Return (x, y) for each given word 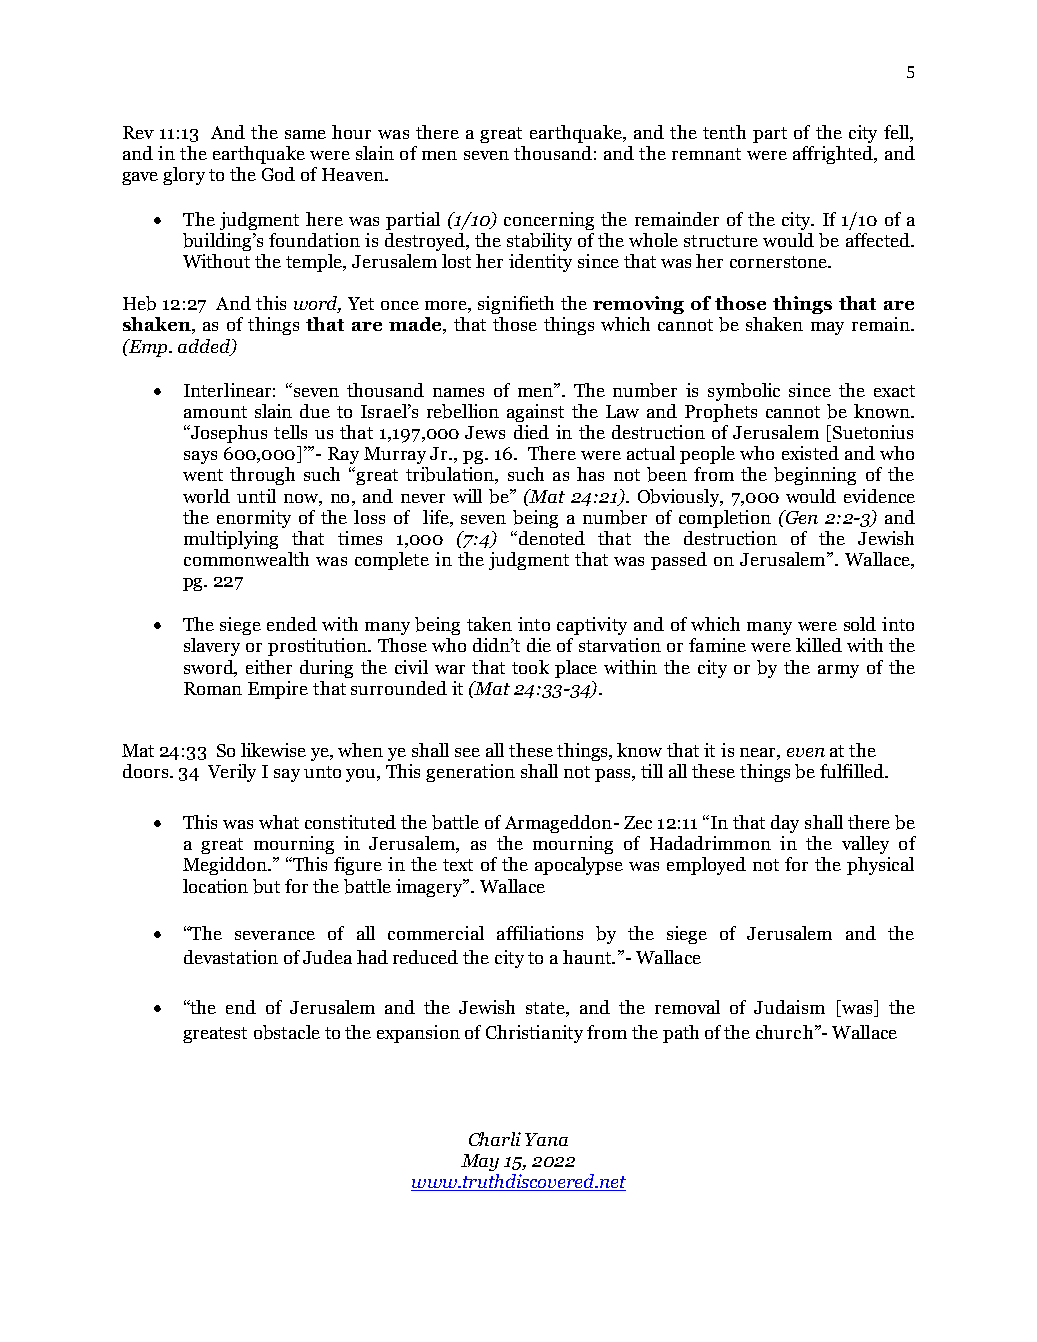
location (215, 886)
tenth (724, 132)
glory (184, 176)
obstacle (287, 1032)
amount (215, 412)
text (458, 865)
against (535, 413)
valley (865, 845)
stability (539, 242)
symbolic (744, 392)
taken (489, 624)
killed (819, 645)
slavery (212, 647)
